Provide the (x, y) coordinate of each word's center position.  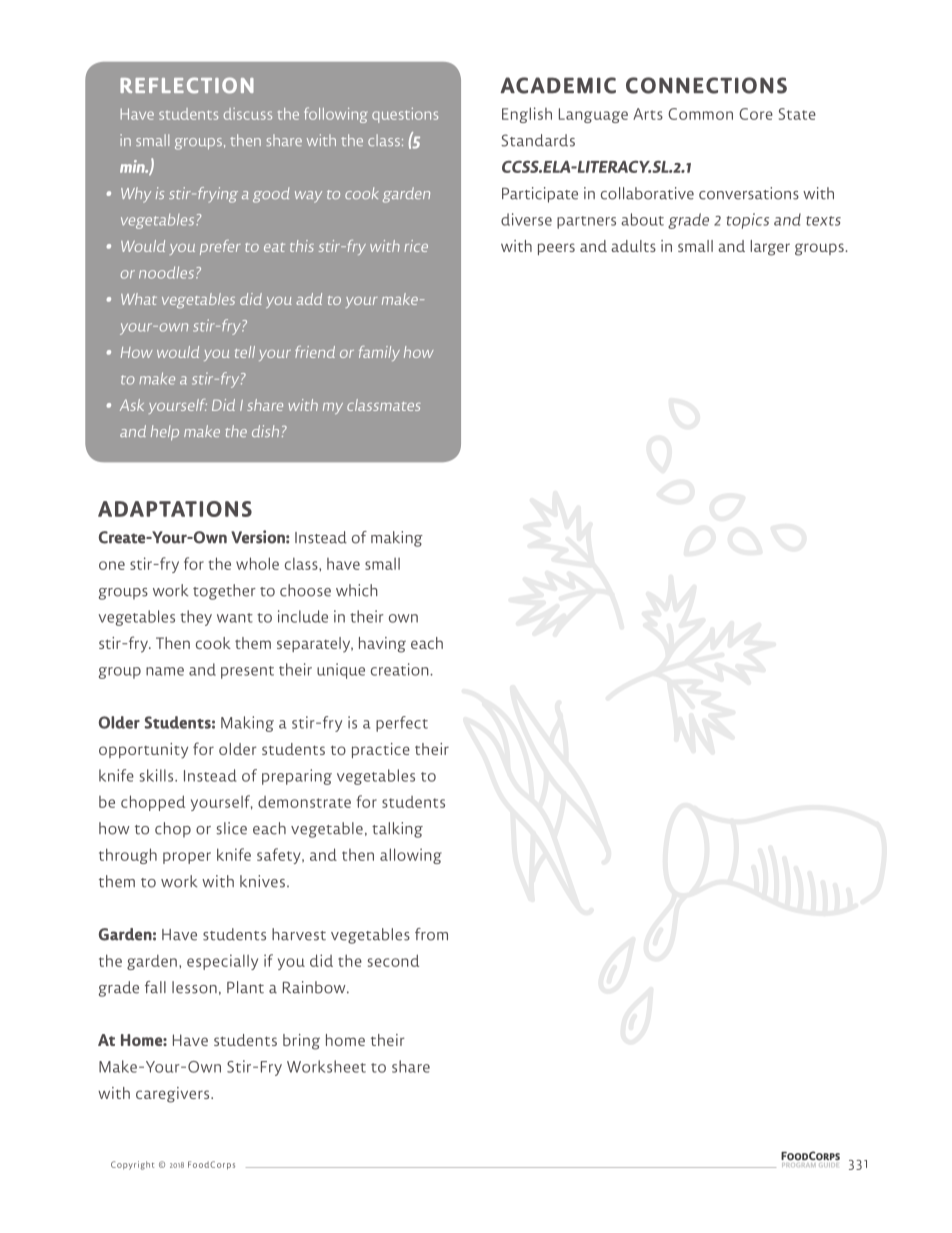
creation (401, 669)
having (382, 645)
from (431, 934)
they (196, 618)
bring (301, 1042)
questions (405, 115)
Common (700, 114)
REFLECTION (187, 85)
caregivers (174, 1095)
